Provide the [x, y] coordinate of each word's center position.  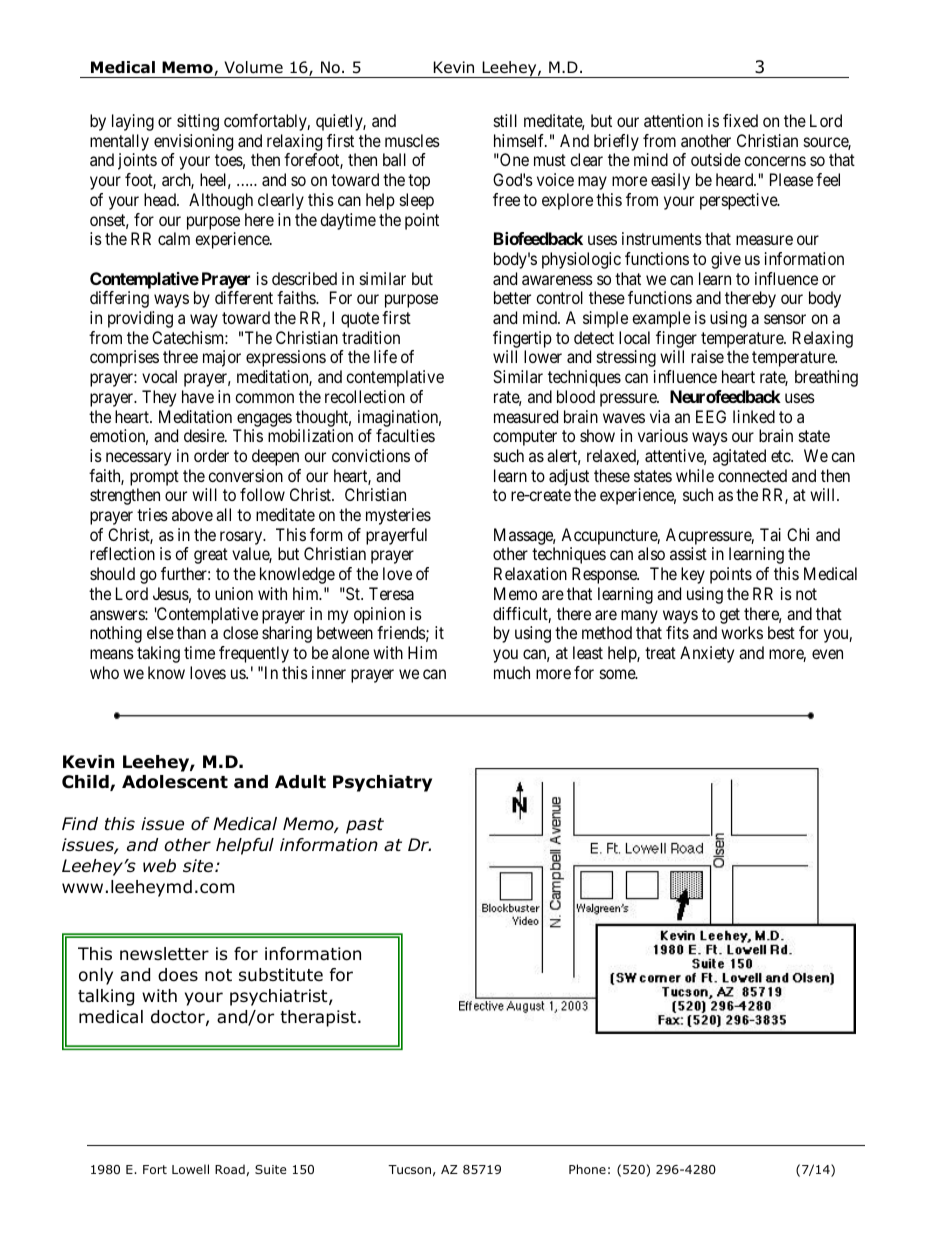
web [159, 866]
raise [707, 356]
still [505, 120]
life [385, 356]
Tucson [409, 1169]
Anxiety [707, 654]
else [160, 632]
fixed [740, 120]
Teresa [391, 593]
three [180, 356]
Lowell [190, 1169]
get [730, 616]
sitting [198, 122]
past [365, 826]
